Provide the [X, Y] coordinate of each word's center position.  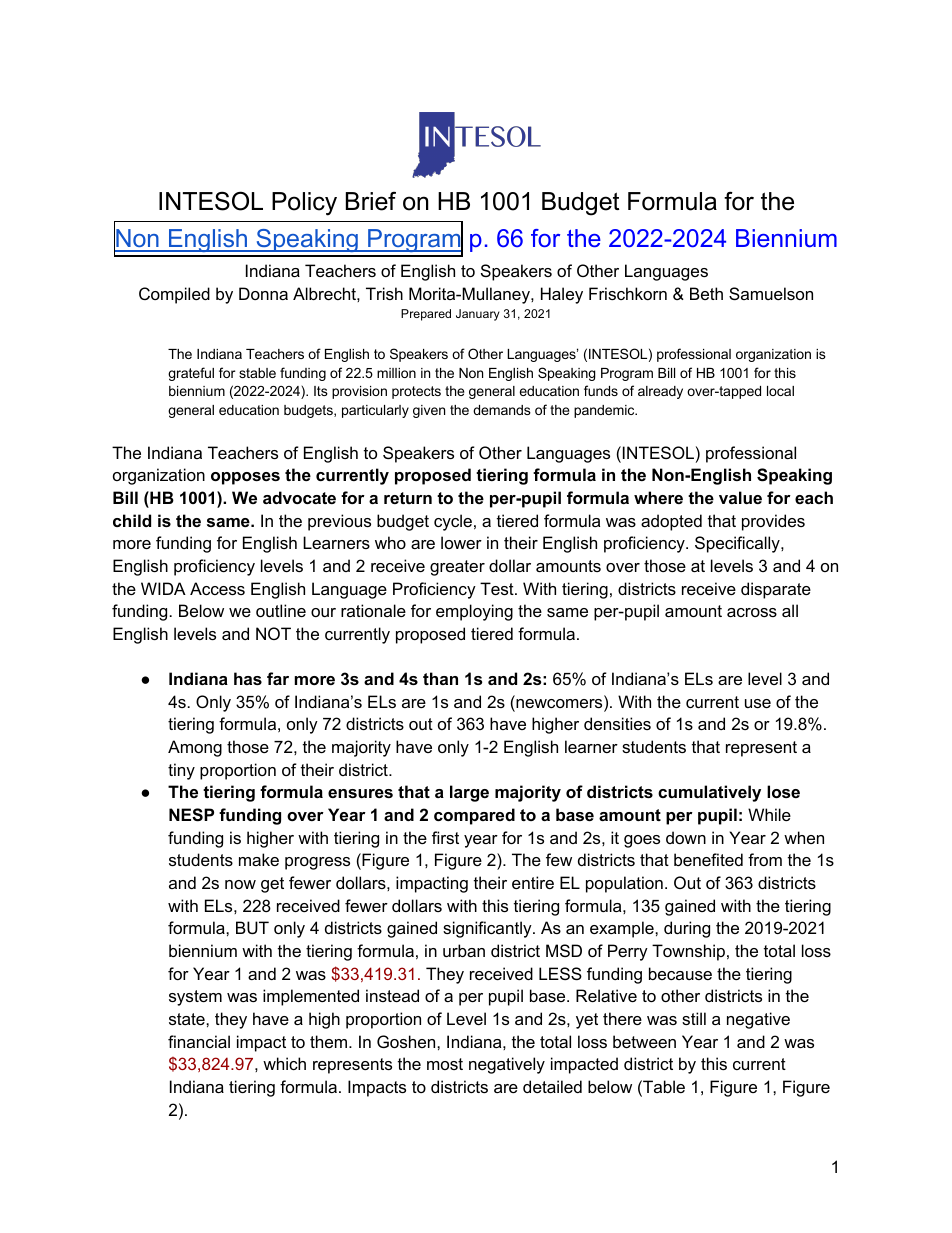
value [740, 497]
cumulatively [709, 793]
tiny [181, 771]
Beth [706, 293]
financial [199, 1041]
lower [461, 542]
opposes [245, 478]
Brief [371, 201]
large [469, 793]
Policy [304, 204]
